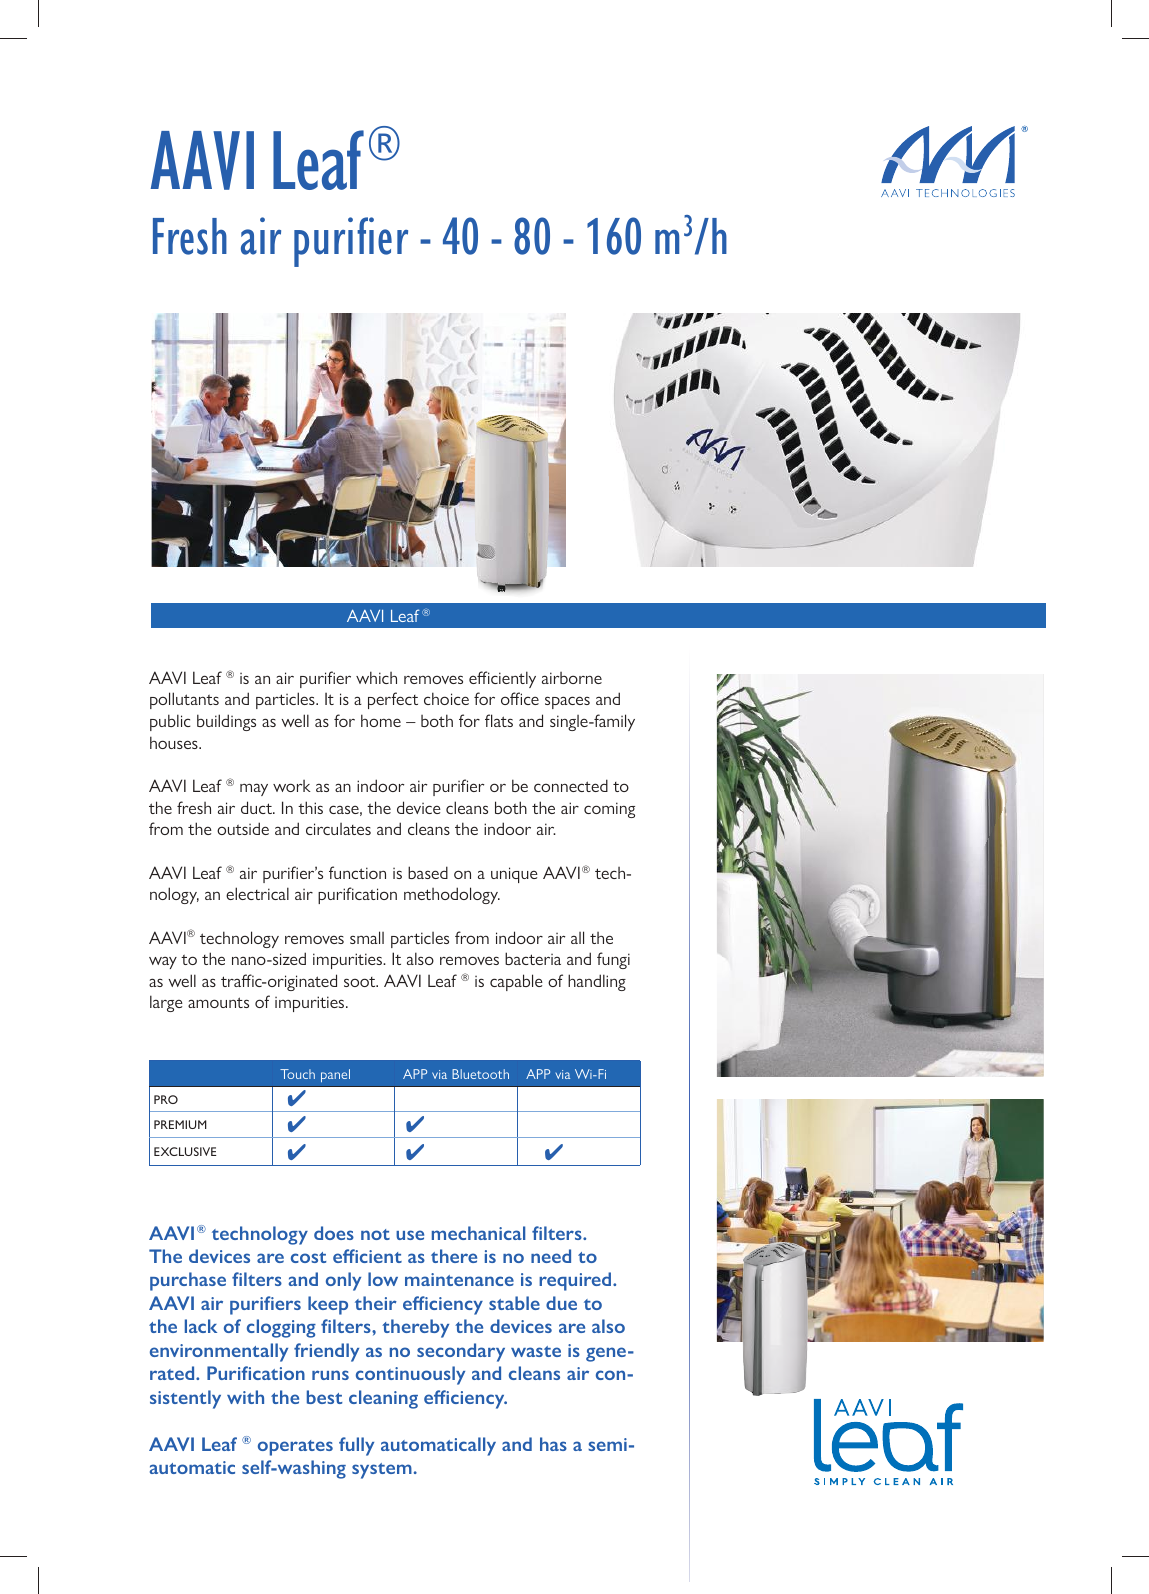  What do you see at coordinates (567, 702) in the image?
I see `spaces` at bounding box center [567, 702].
